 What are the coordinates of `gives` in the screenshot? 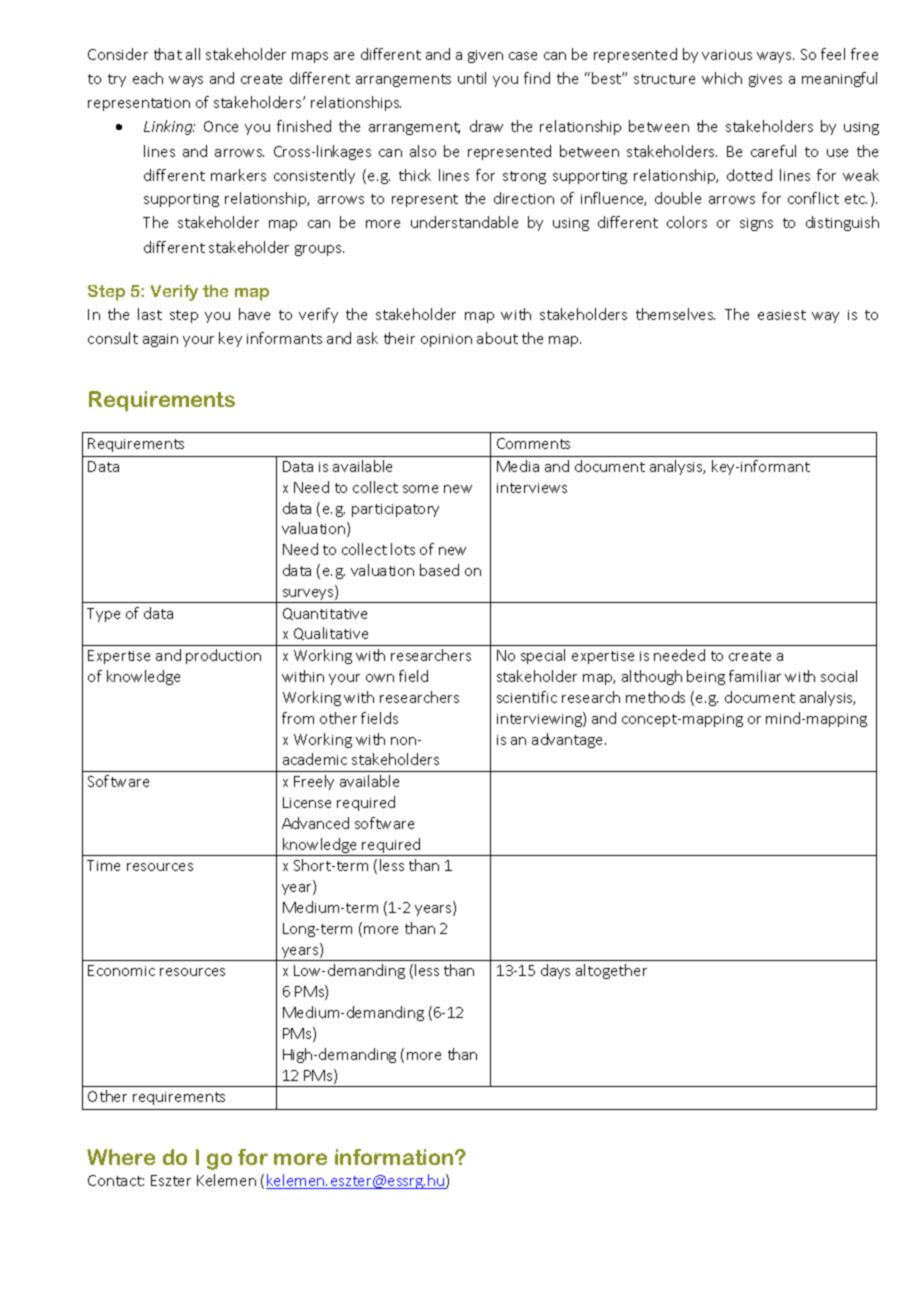 It's located at (765, 80).
